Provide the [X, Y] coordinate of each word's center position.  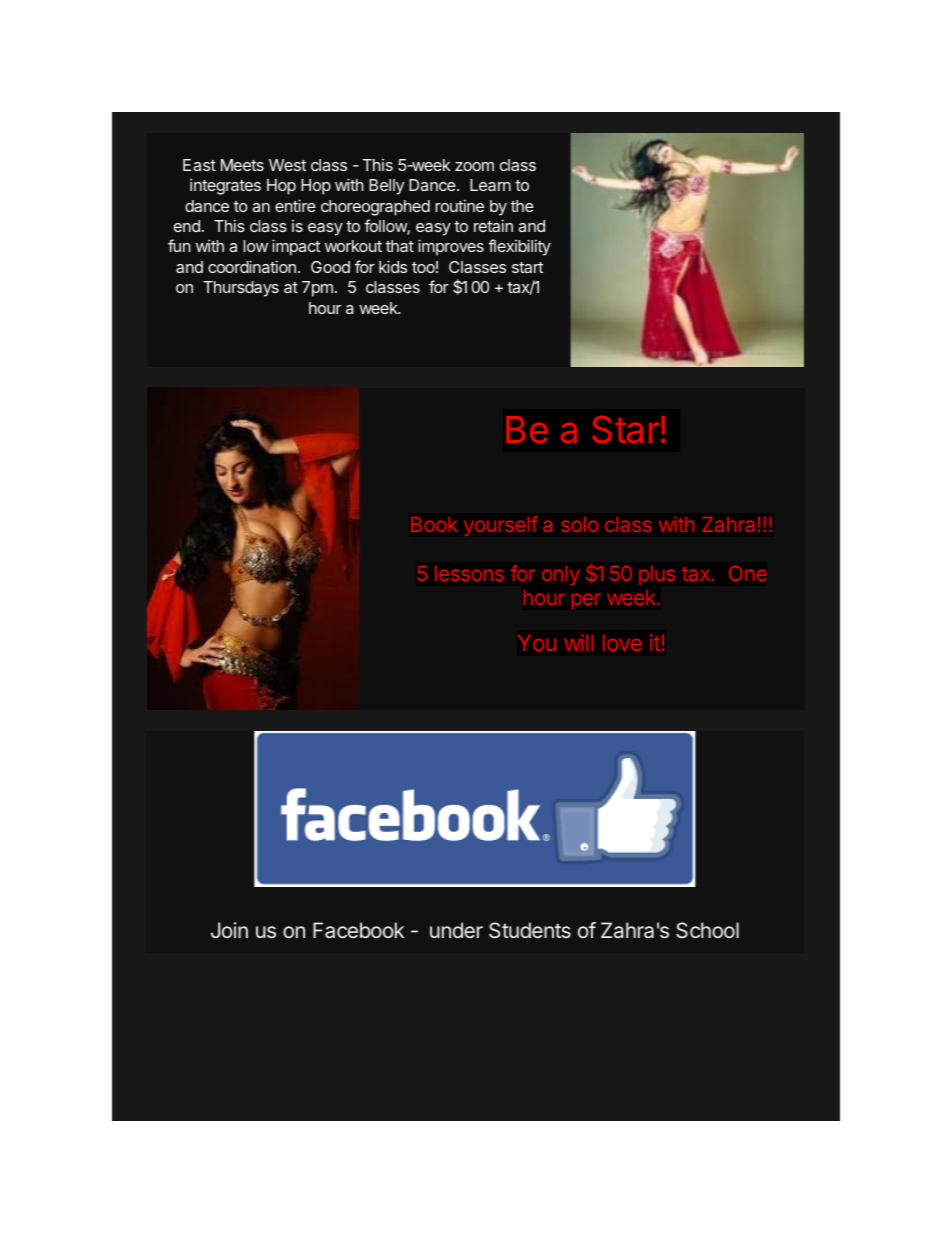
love [622, 643]
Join [229, 930]
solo [579, 524]
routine [459, 205]
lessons [469, 573]
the [522, 206]
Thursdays [241, 289]
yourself [501, 526]
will [578, 642]
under [456, 930]
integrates [225, 186]
